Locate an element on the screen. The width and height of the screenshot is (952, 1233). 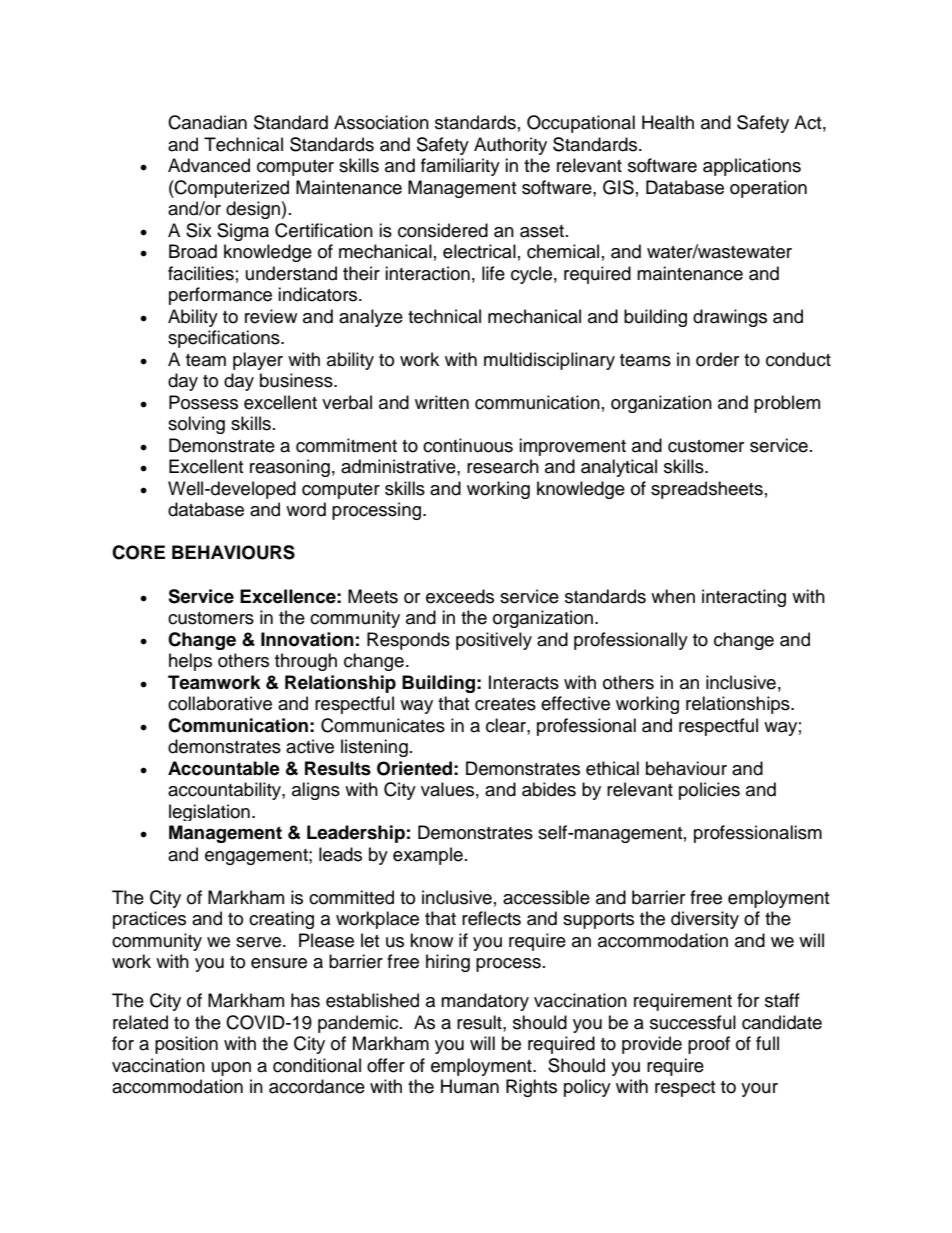
upon is located at coordinates (231, 1069).
